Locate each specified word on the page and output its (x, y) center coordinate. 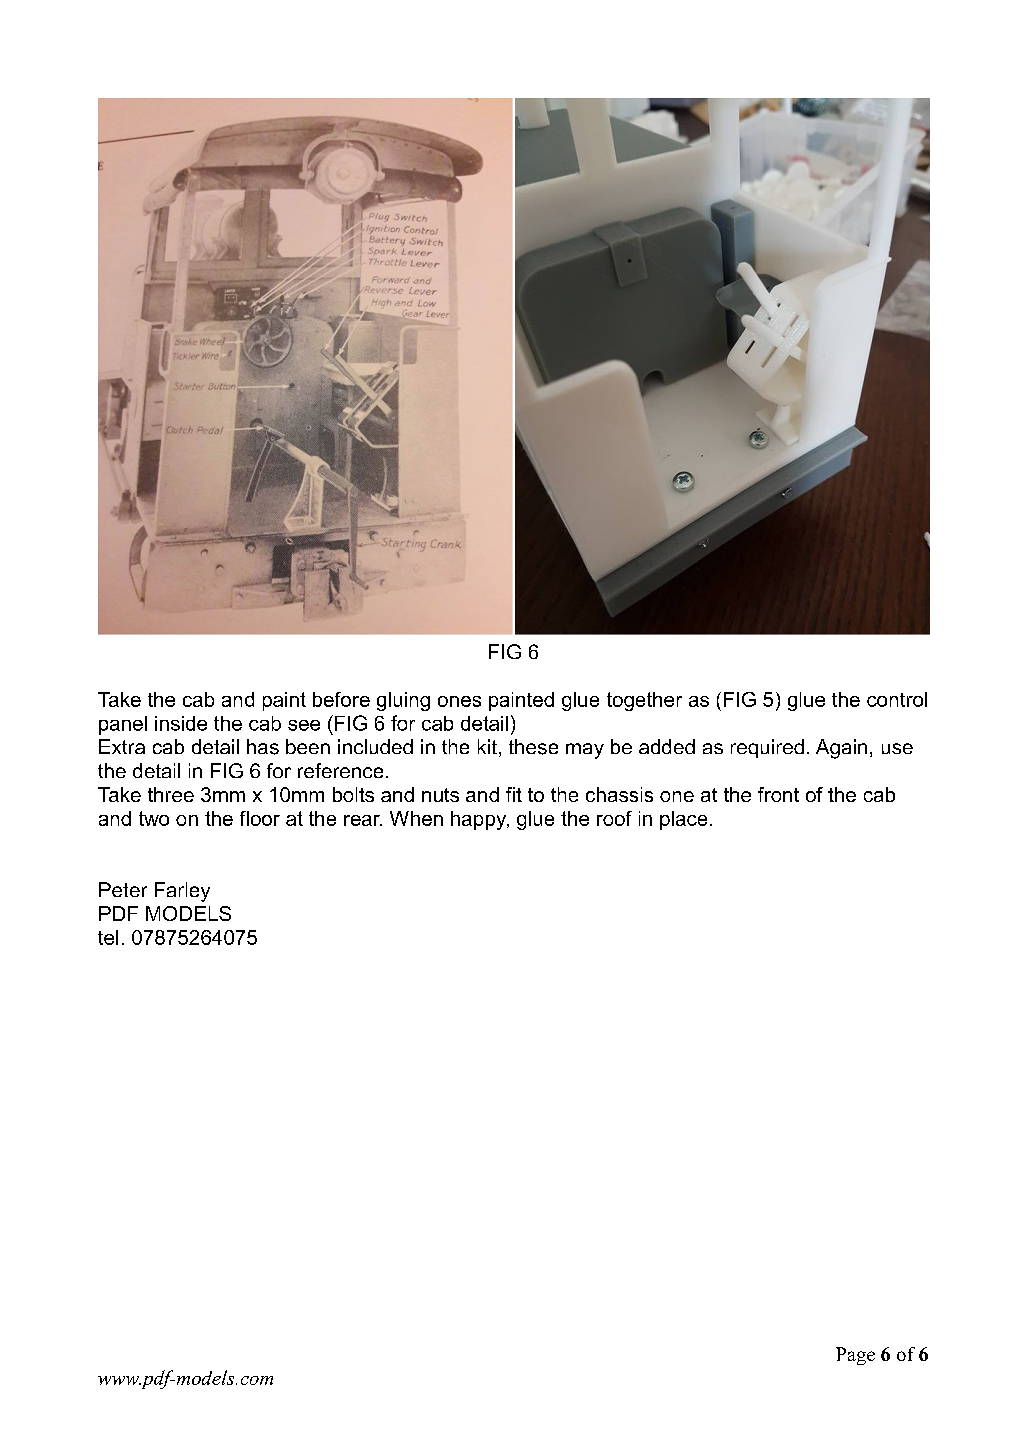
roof (614, 818)
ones (459, 701)
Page (855, 1356)
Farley (182, 892)
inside (181, 723)
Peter (123, 889)
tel (108, 937)
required (767, 748)
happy (480, 820)
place (683, 820)
